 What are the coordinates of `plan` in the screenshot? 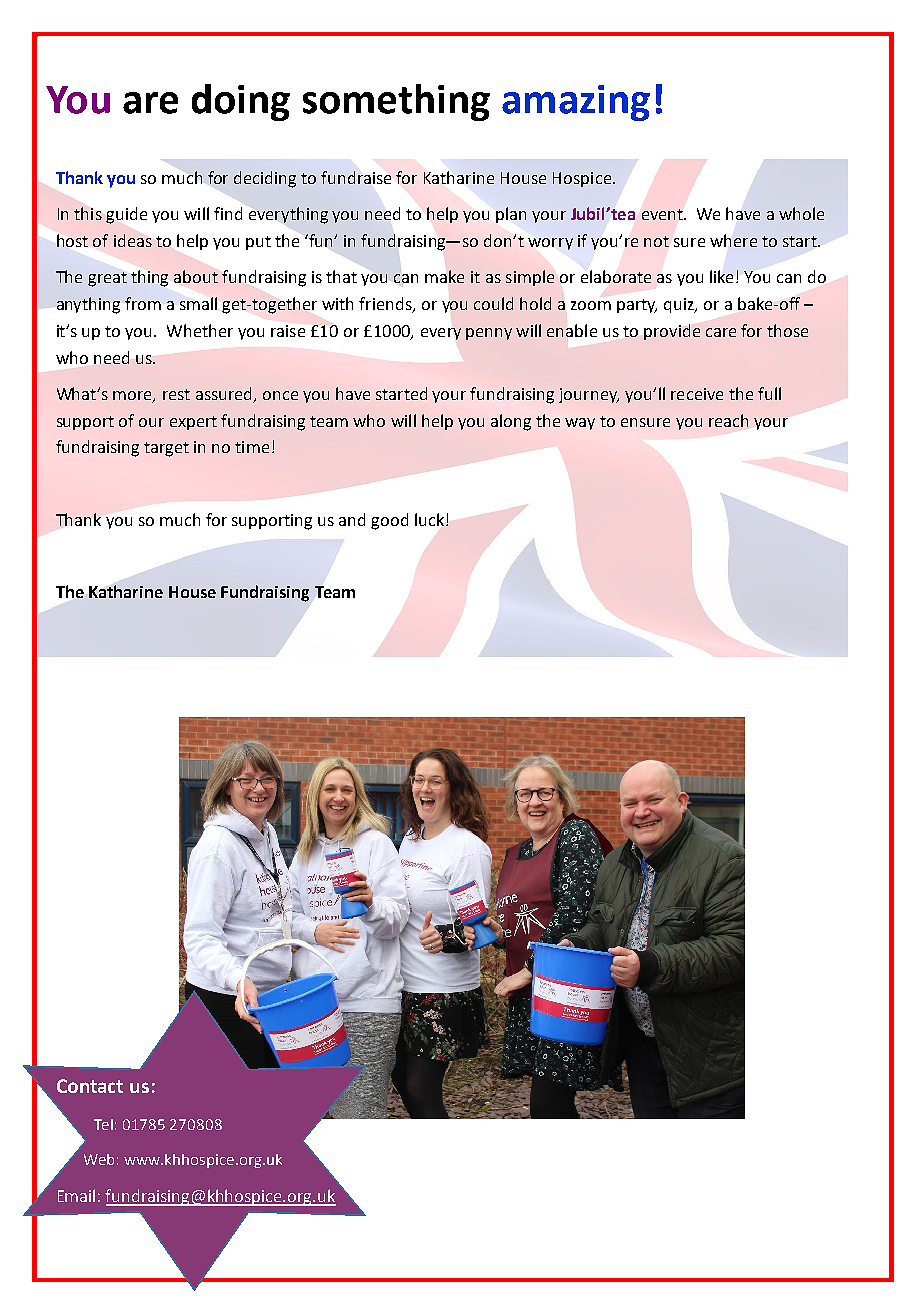 It's located at (511, 215).
